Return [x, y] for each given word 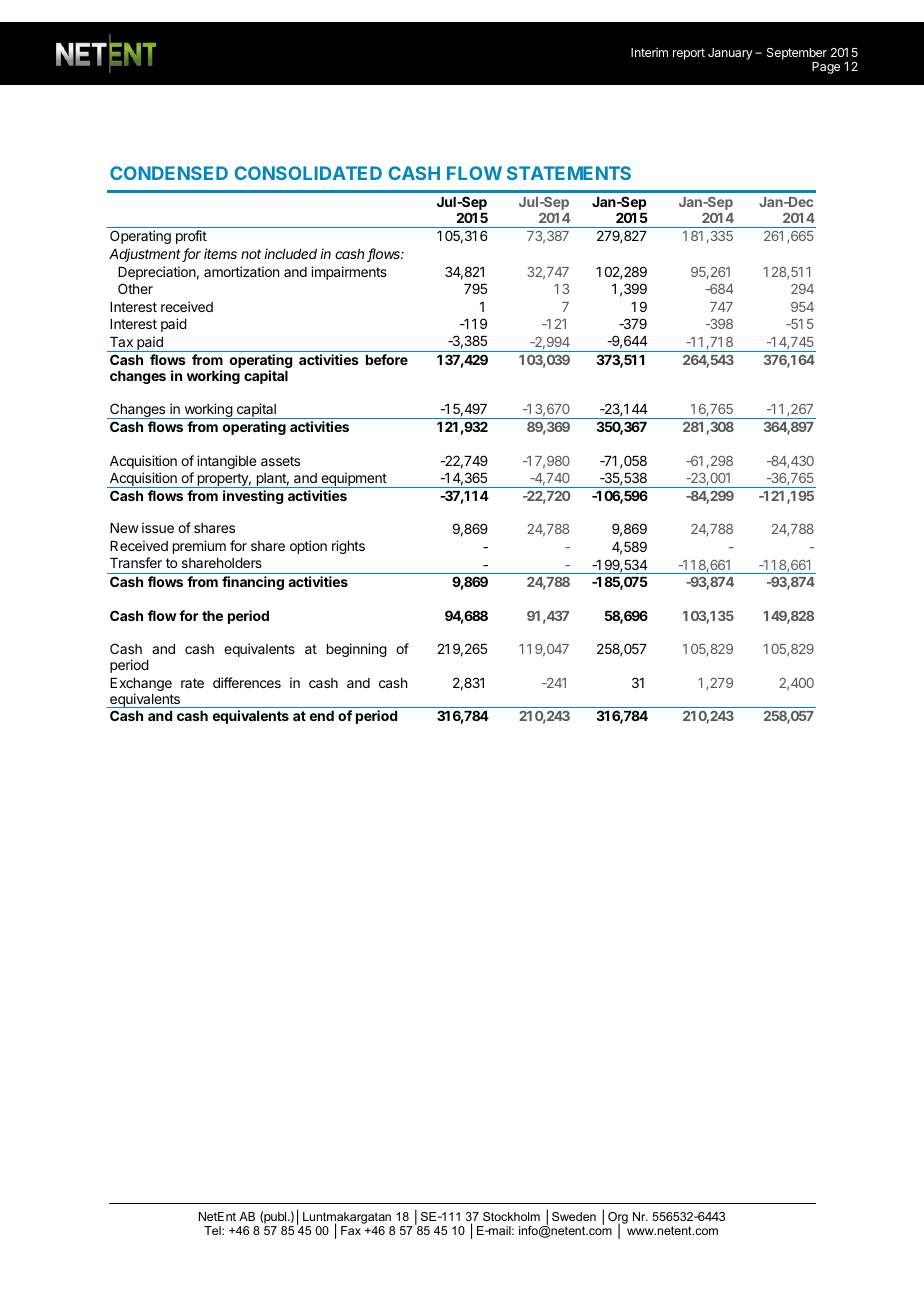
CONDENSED [169, 173]
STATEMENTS [569, 173]
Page [826, 68]
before [387, 359]
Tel [213, 1230]
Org [618, 1219]
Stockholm [511, 1216]
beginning [357, 650]
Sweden [574, 1216]
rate [192, 683]
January [730, 54]
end [322, 716]
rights [348, 547]
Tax [121, 342]
